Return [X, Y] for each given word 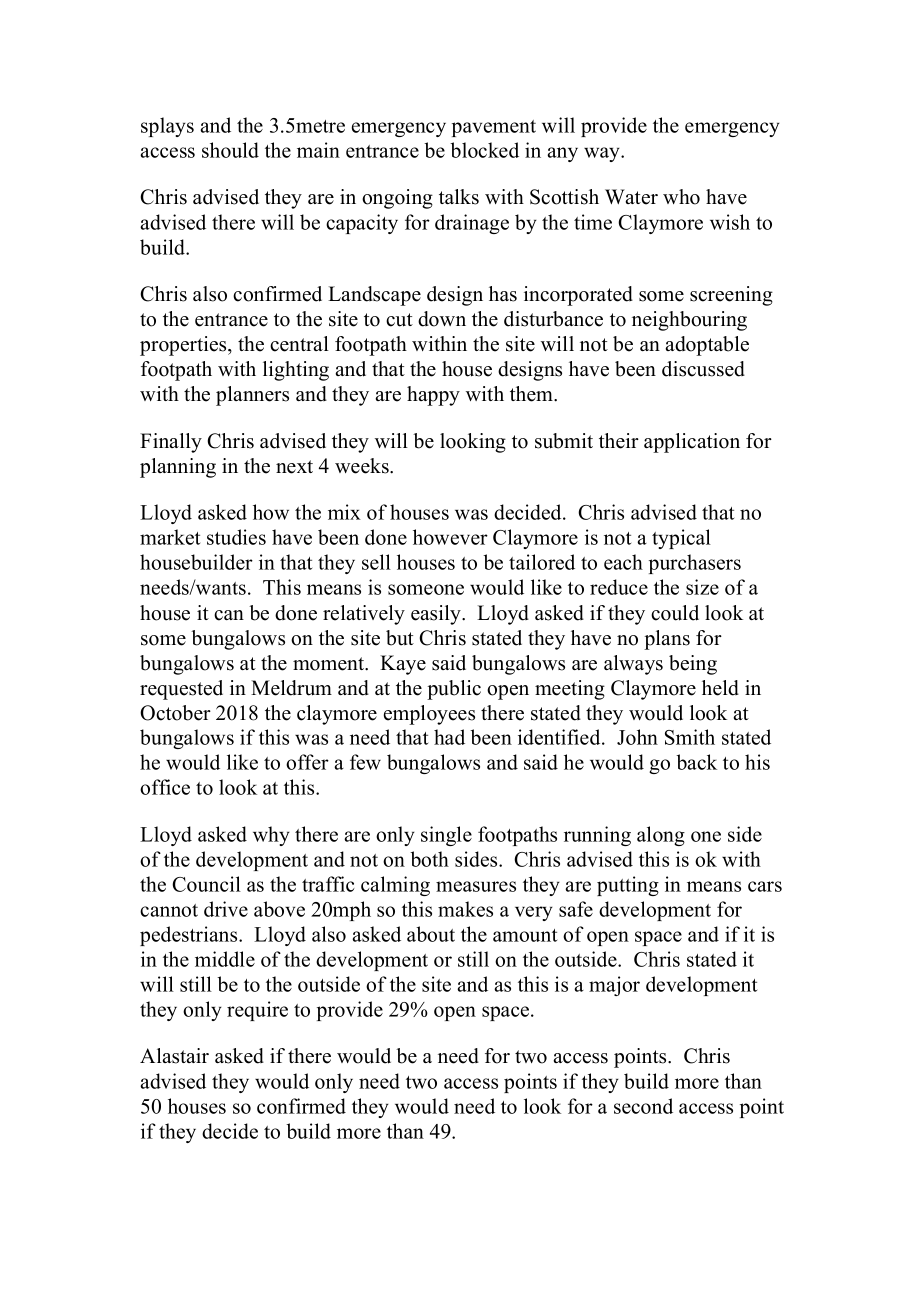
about [431, 934]
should [230, 150]
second [643, 1106]
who [681, 197]
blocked [484, 150]
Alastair [174, 1056]
